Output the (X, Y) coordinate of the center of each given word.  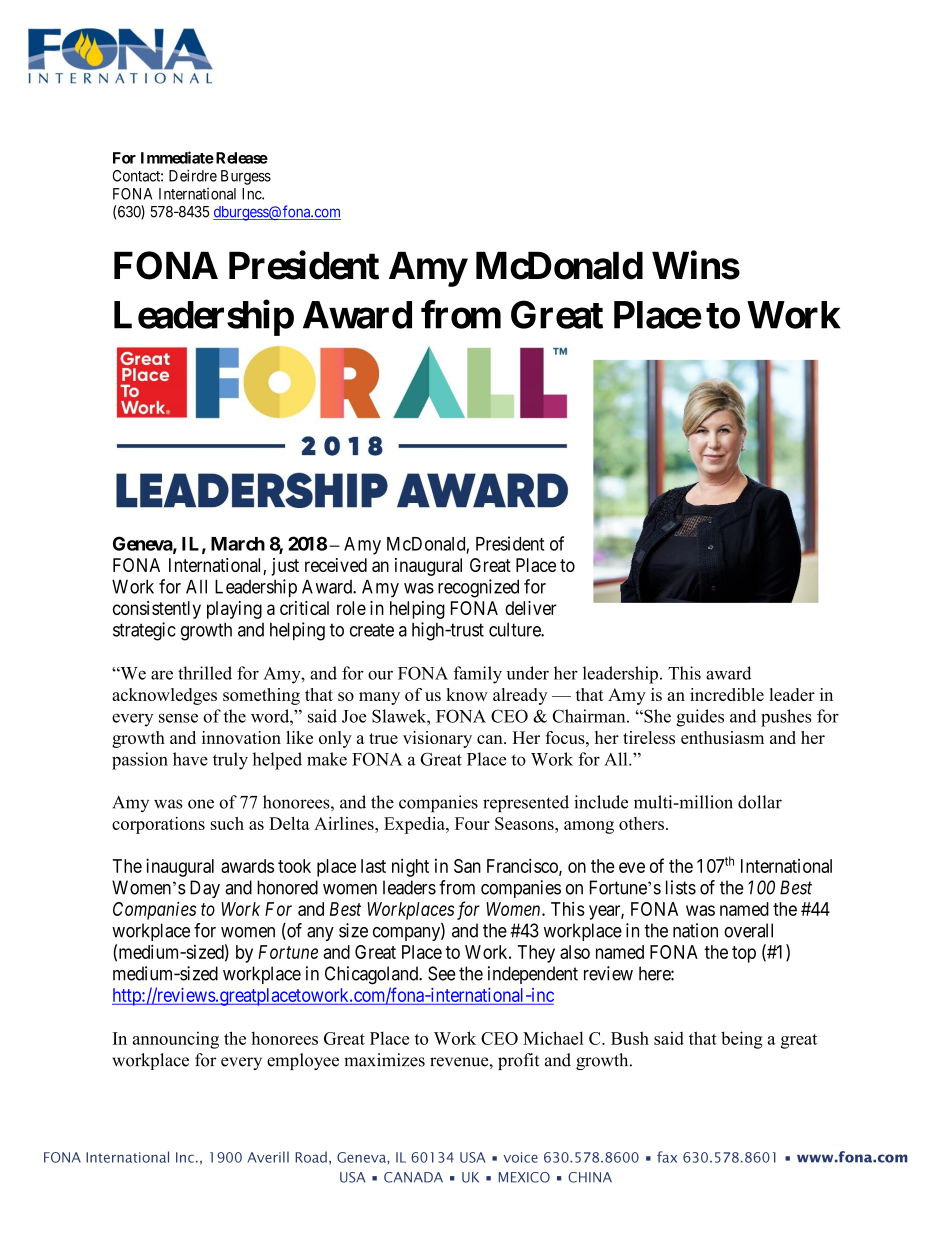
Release (242, 158)
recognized (478, 588)
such (227, 823)
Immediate (177, 157)
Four (472, 823)
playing (234, 610)
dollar (760, 802)
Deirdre (193, 176)
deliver (531, 608)
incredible (727, 694)
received (336, 565)
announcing (176, 1040)
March (238, 544)
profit (518, 1061)
